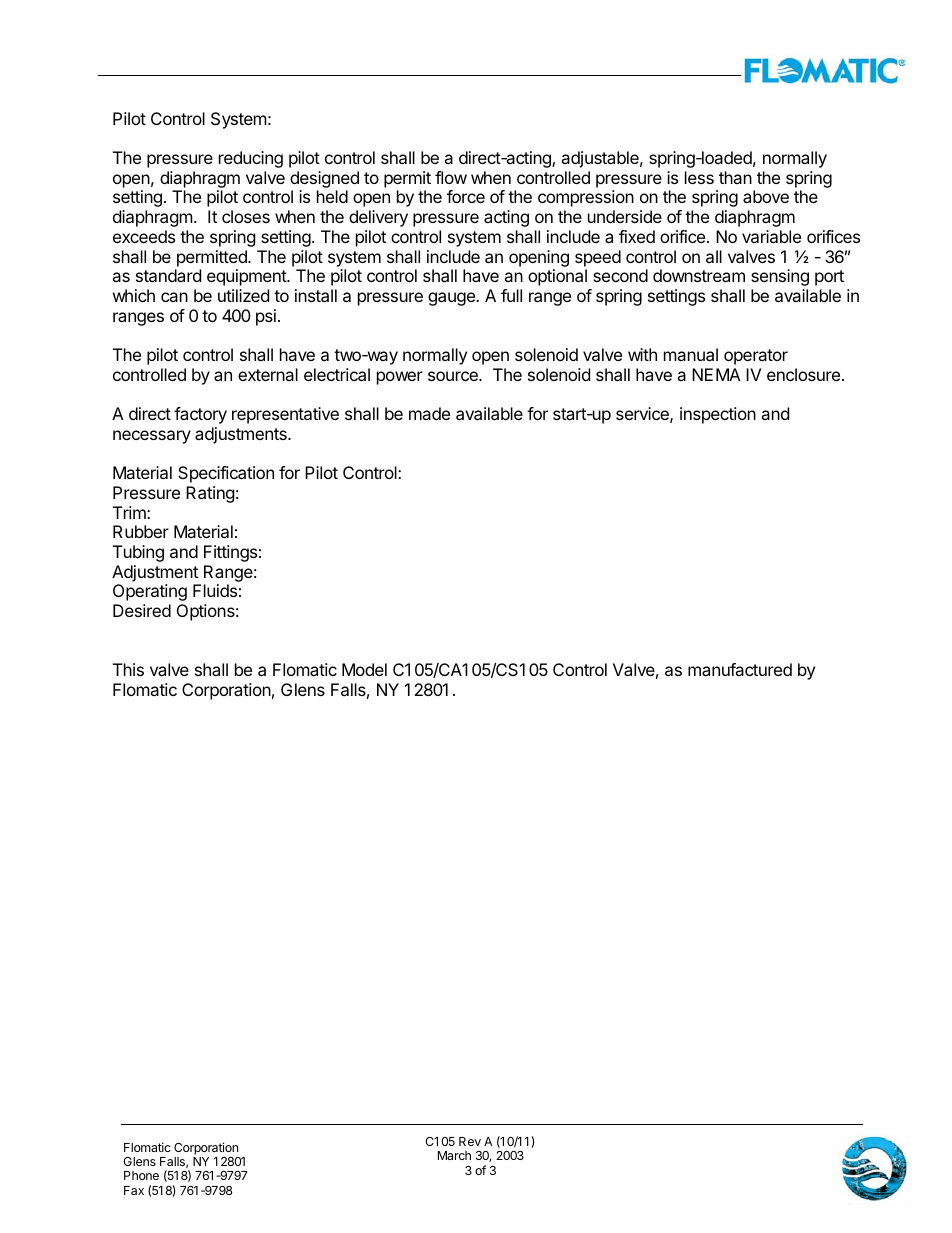 Image resolution: width=952 pixels, height=1233 pixels. I want to click on March, so click(454, 1155).
